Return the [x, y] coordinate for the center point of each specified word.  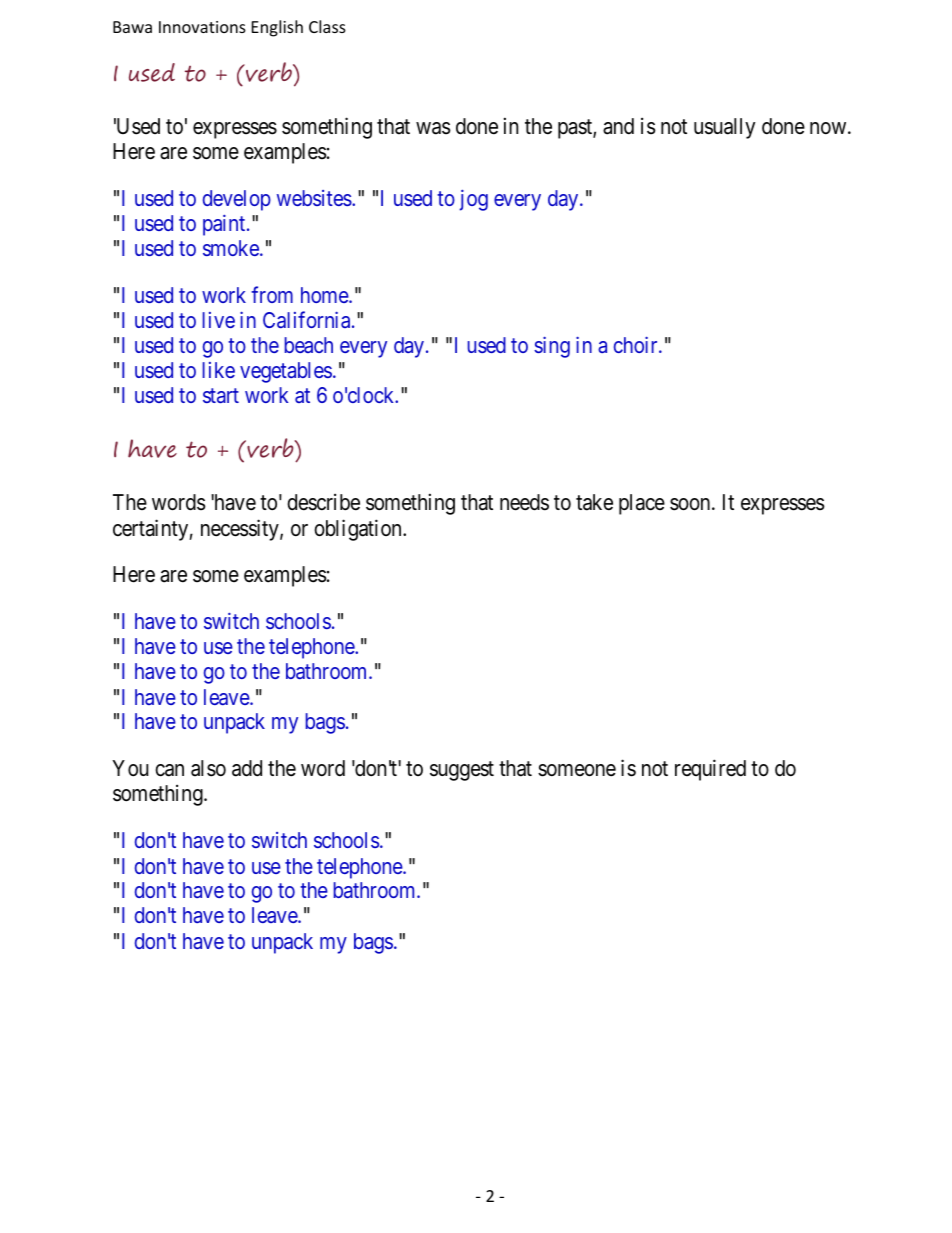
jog [474, 200]
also [208, 768]
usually [724, 128]
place [642, 504]
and [618, 126]
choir [637, 344]
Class [327, 26]
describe [323, 502]
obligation [359, 530]
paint [225, 225]
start [221, 396]
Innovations [202, 27]
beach [309, 345]
